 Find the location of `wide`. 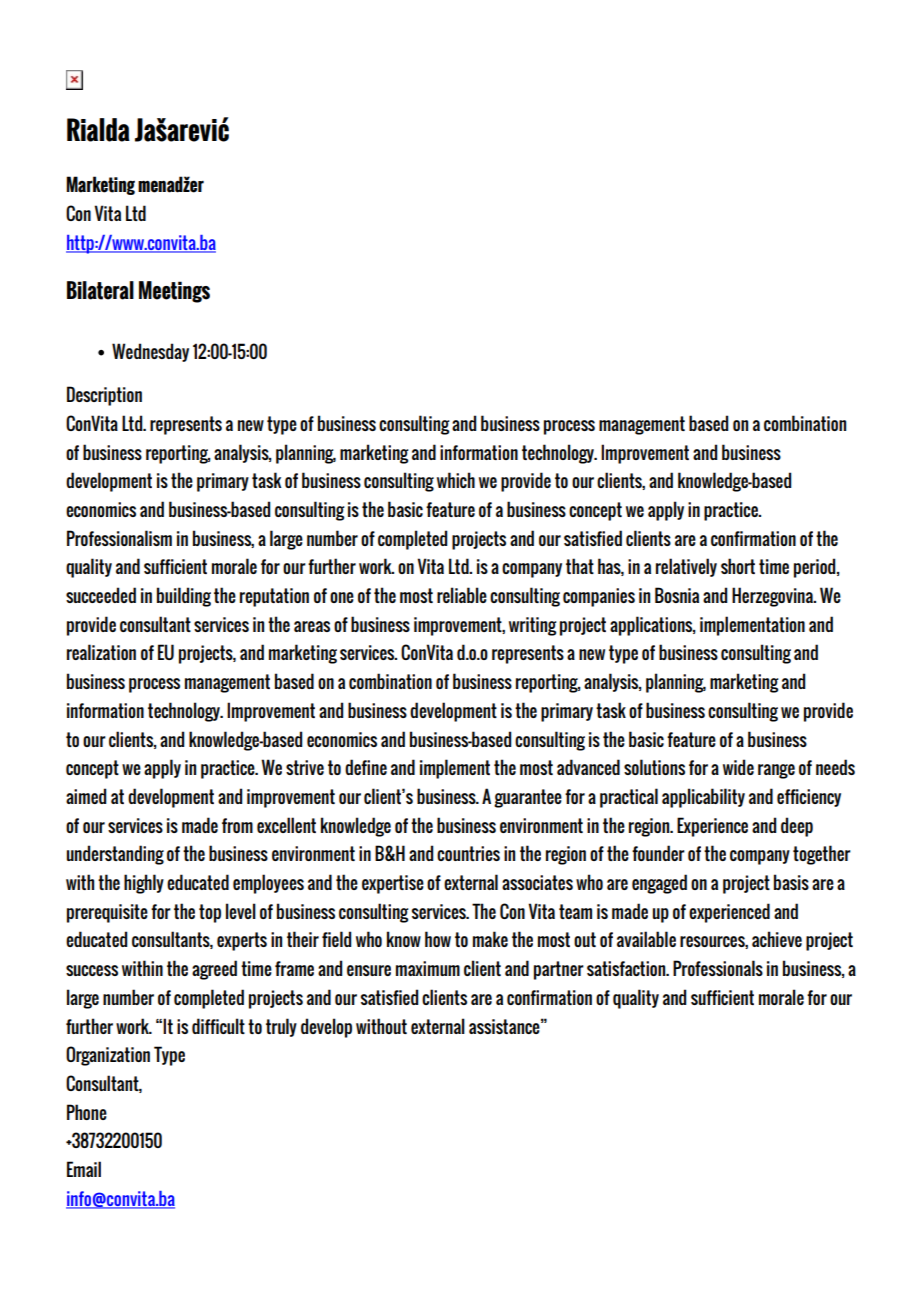

wide is located at coordinates (738, 767).
